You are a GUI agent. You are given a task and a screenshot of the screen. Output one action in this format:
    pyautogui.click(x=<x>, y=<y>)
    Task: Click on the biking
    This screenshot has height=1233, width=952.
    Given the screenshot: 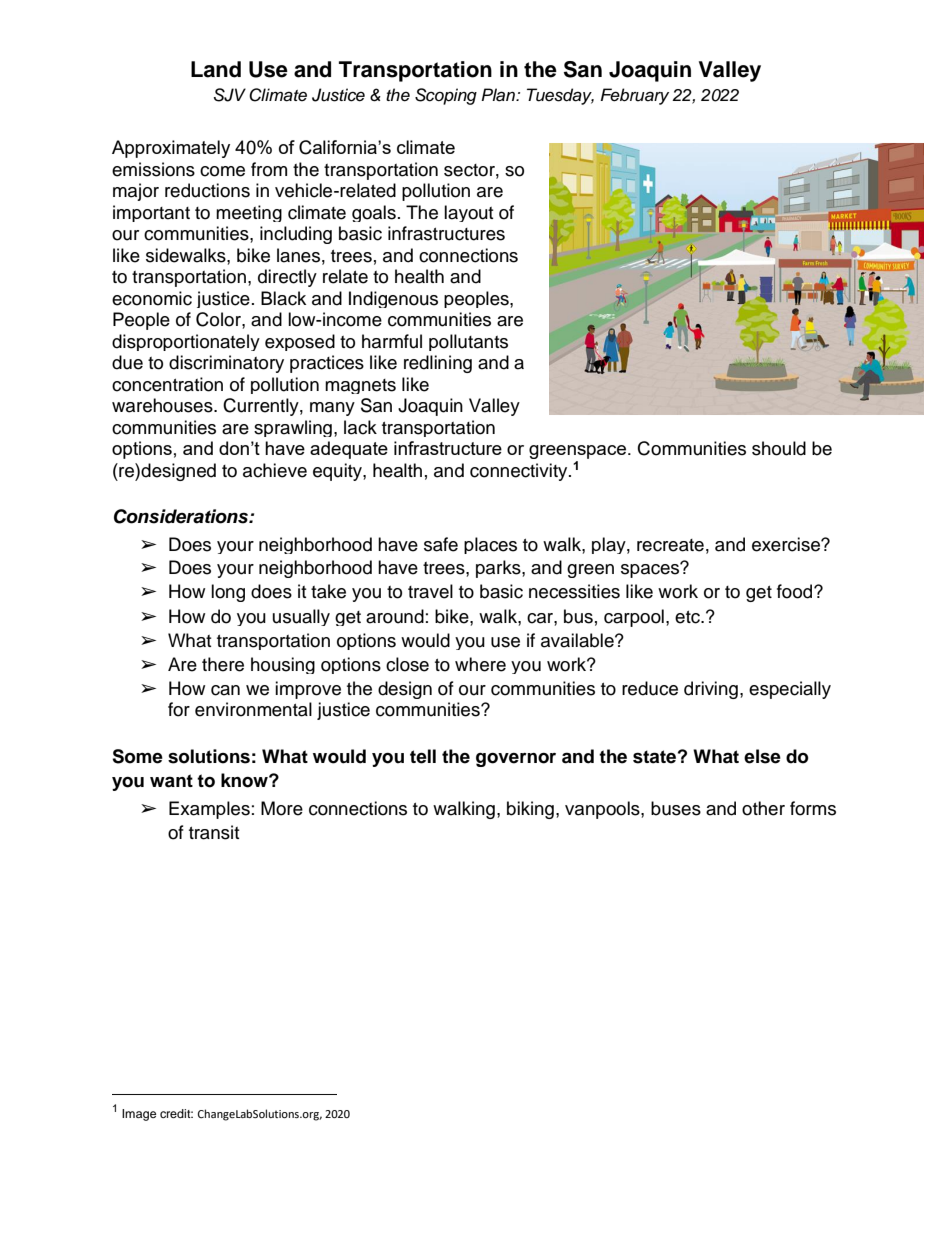 What is the action you would take?
    pyautogui.click(x=530, y=810)
